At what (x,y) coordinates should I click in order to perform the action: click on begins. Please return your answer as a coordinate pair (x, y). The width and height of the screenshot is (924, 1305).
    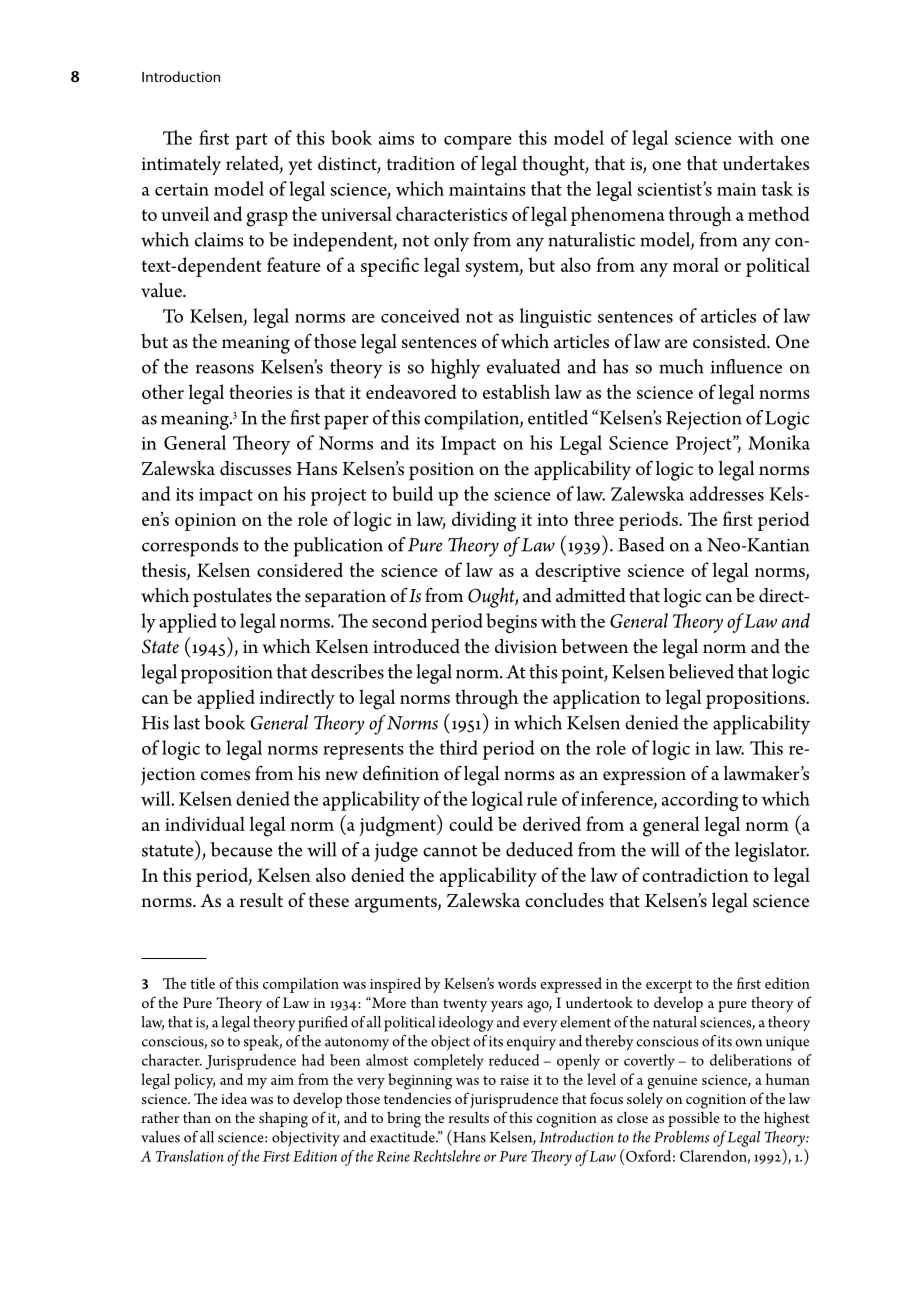
    Looking at the image, I should click on (511, 623).
